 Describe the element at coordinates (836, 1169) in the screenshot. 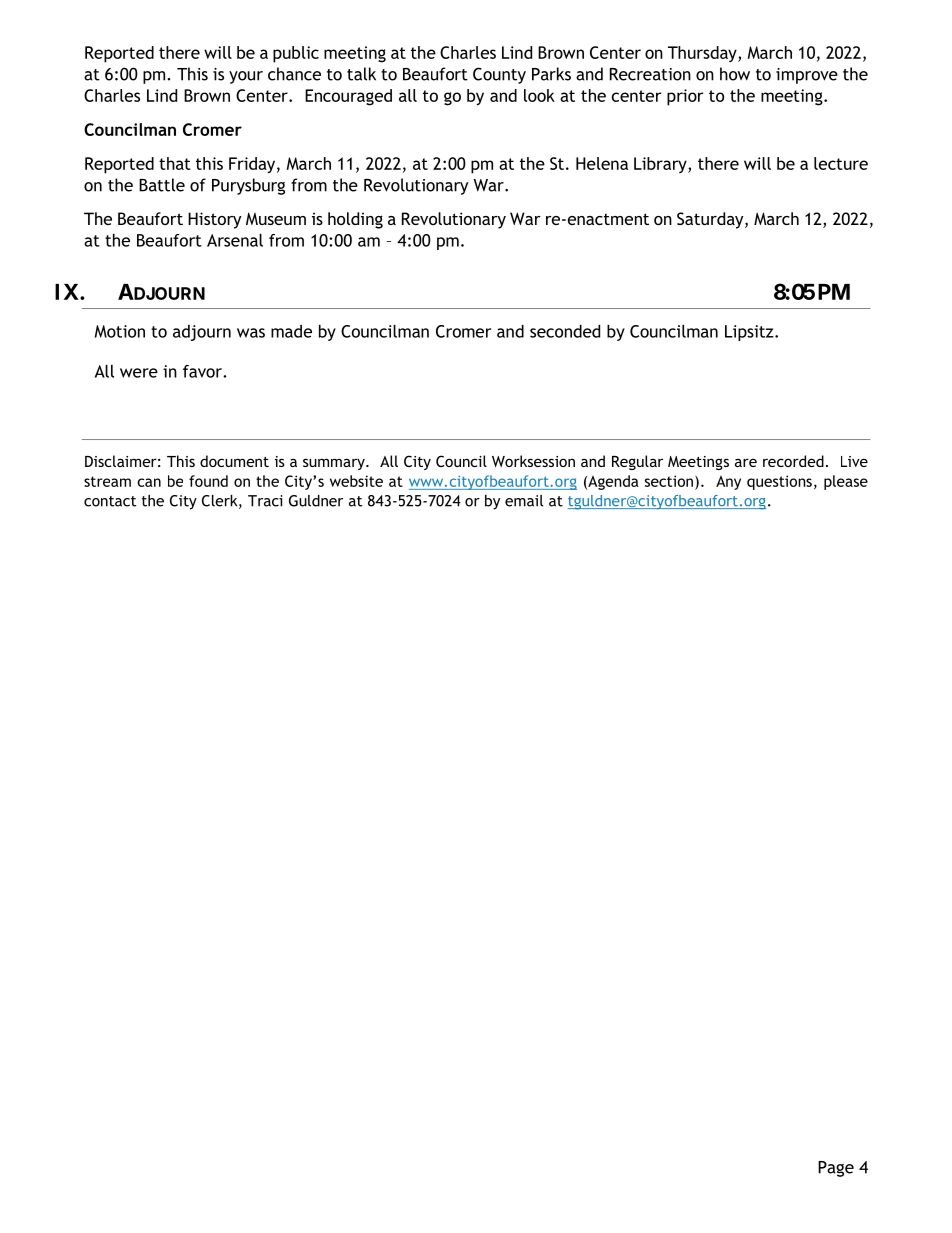

I see `Page` at that location.
